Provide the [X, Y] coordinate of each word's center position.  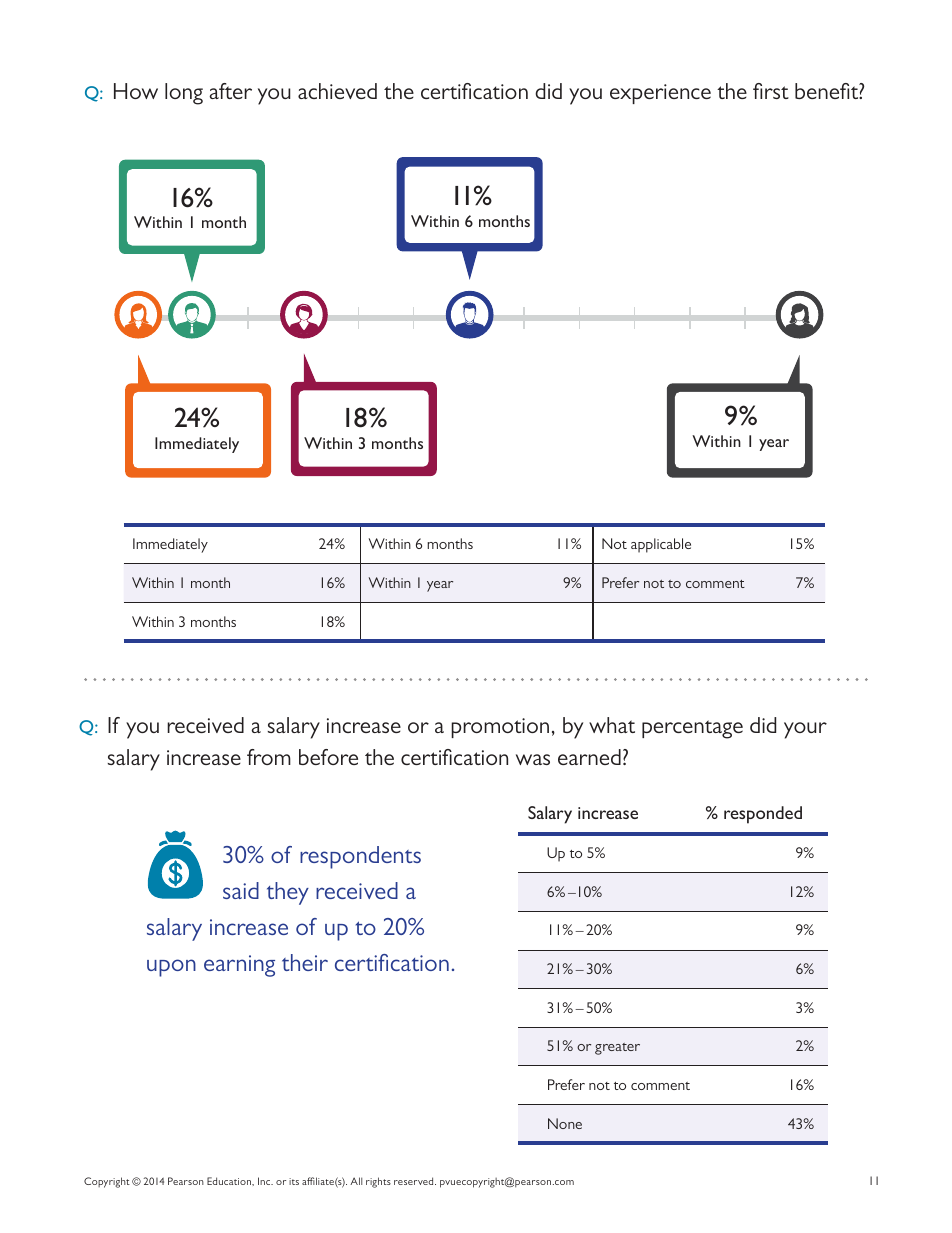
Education [230, 1181]
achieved [337, 91]
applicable [661, 545]
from [269, 757]
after [230, 91]
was [533, 759]
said [241, 890]
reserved [415, 1181]
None [565, 1123]
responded [763, 815]
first [771, 91]
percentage [692, 729]
